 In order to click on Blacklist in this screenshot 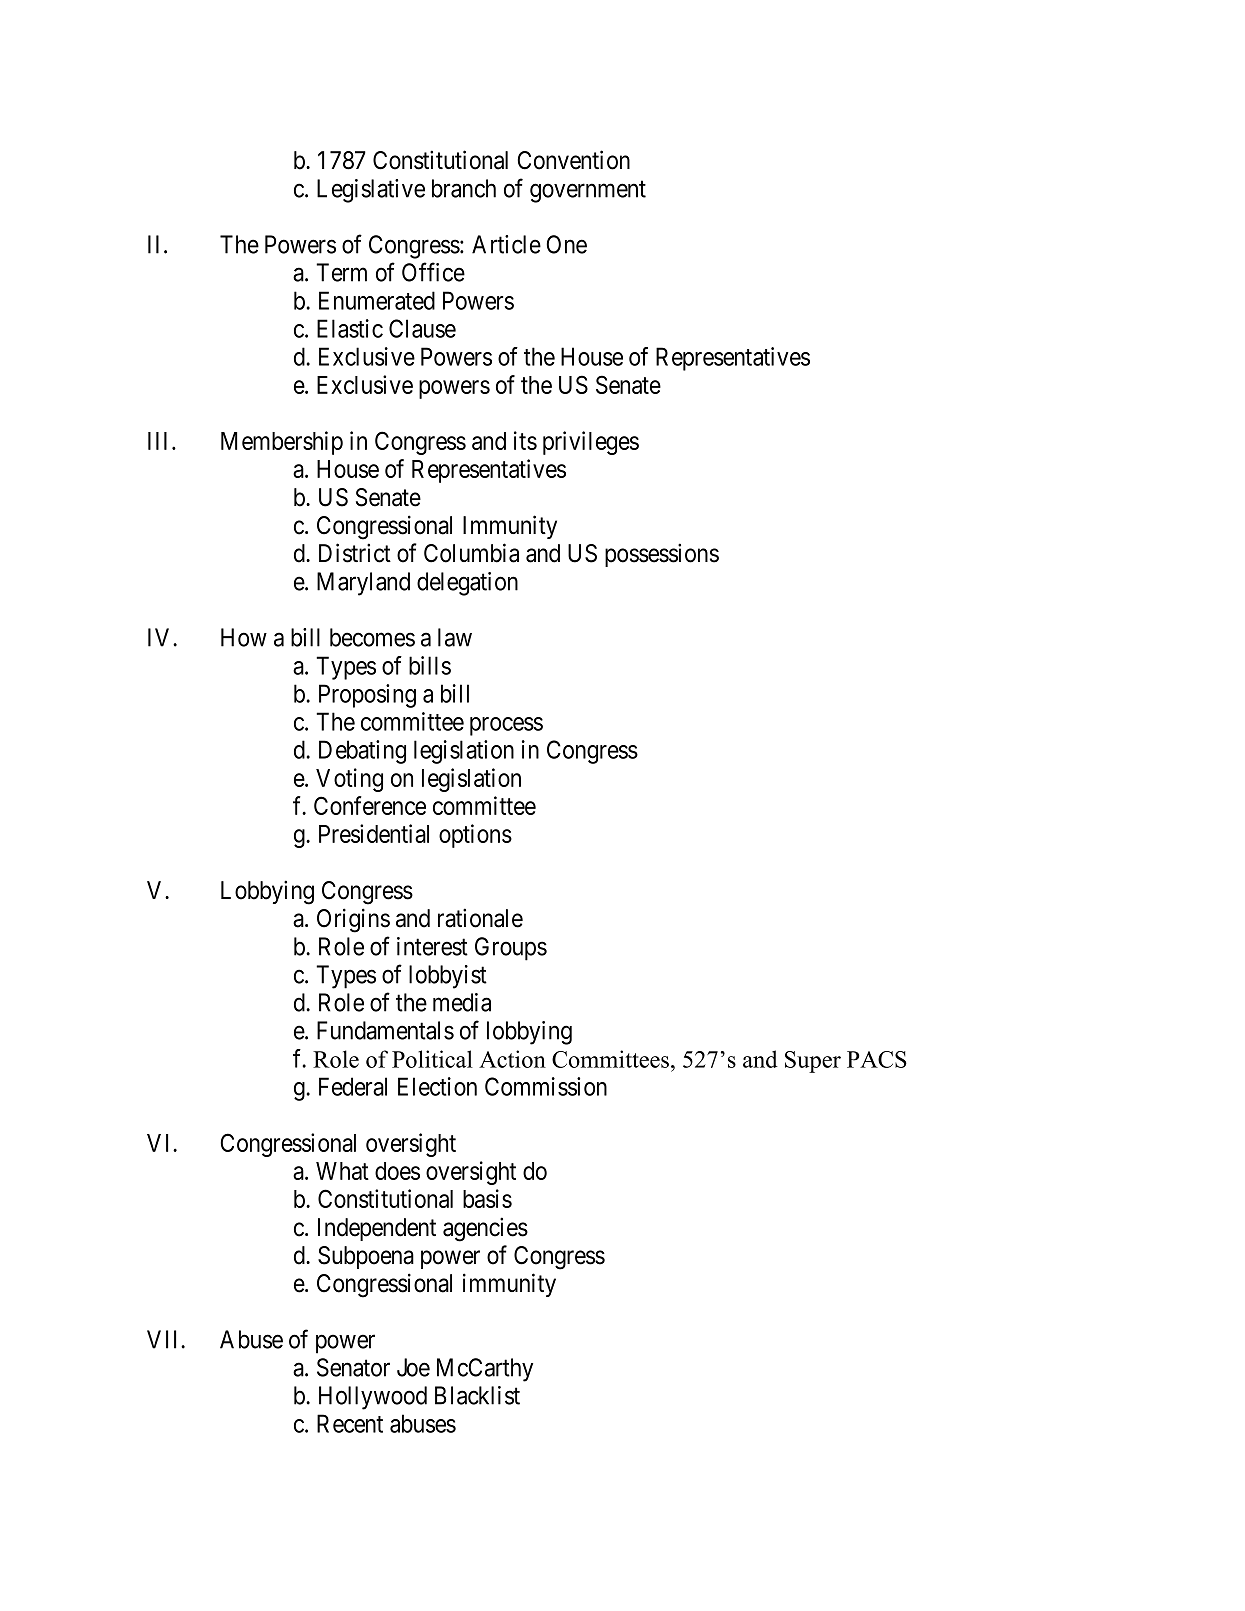, I will do `click(477, 1395)`.
